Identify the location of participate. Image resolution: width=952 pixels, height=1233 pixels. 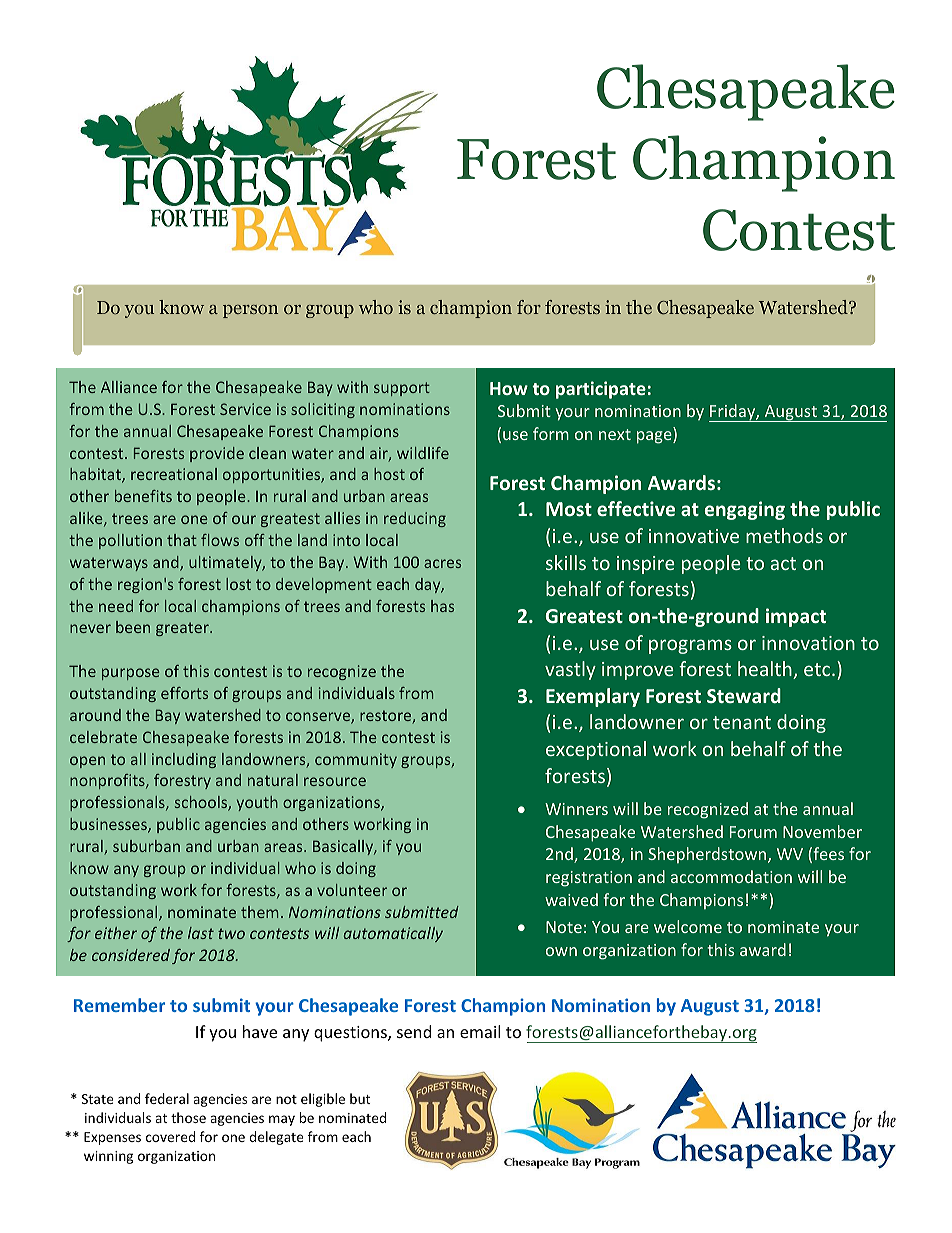
(601, 390).
